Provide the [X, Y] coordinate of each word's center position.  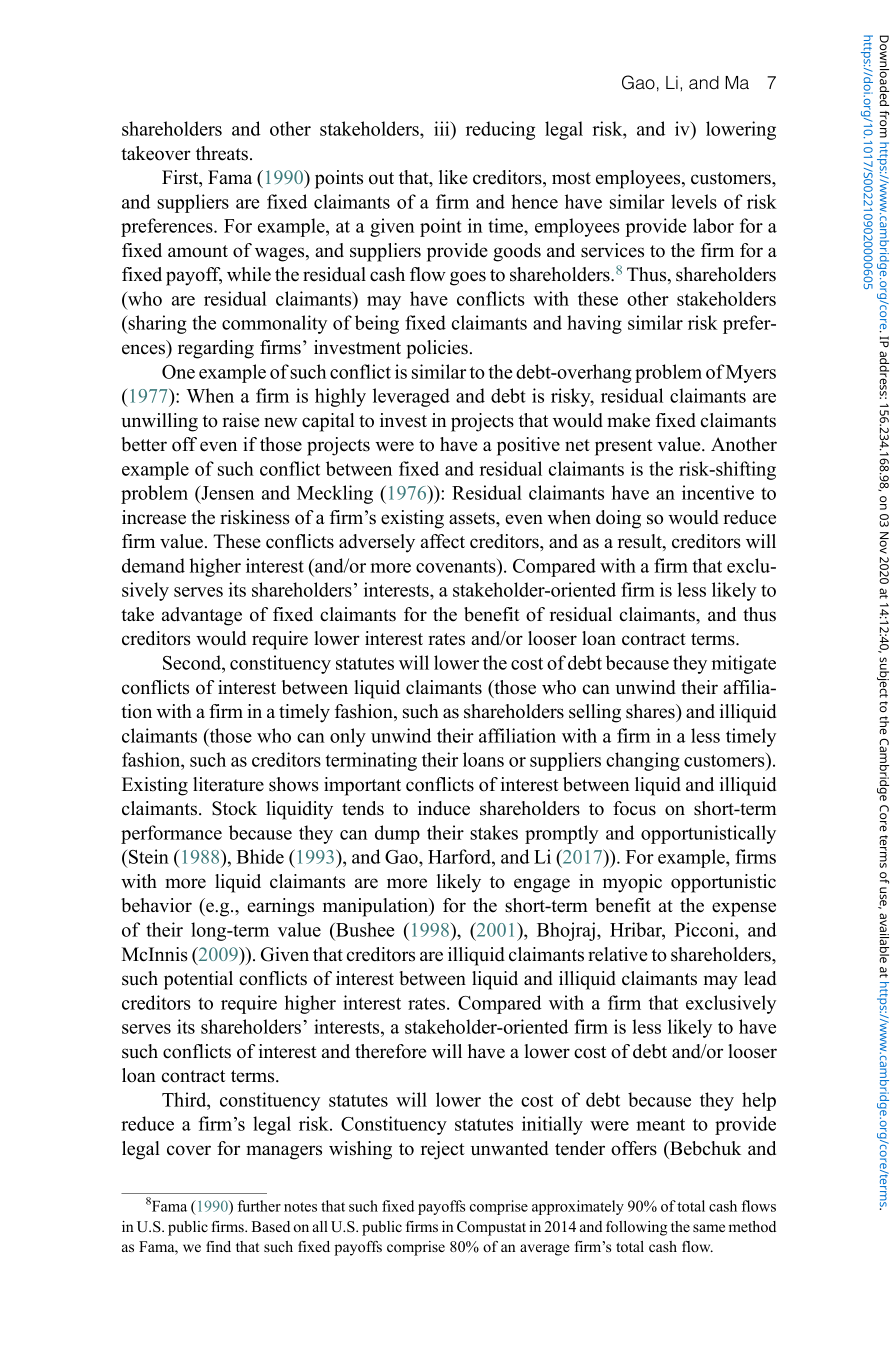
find [218, 1246]
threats [222, 153]
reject [443, 1150]
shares [651, 711]
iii [443, 128]
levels [694, 201]
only [348, 737]
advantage [202, 616]
